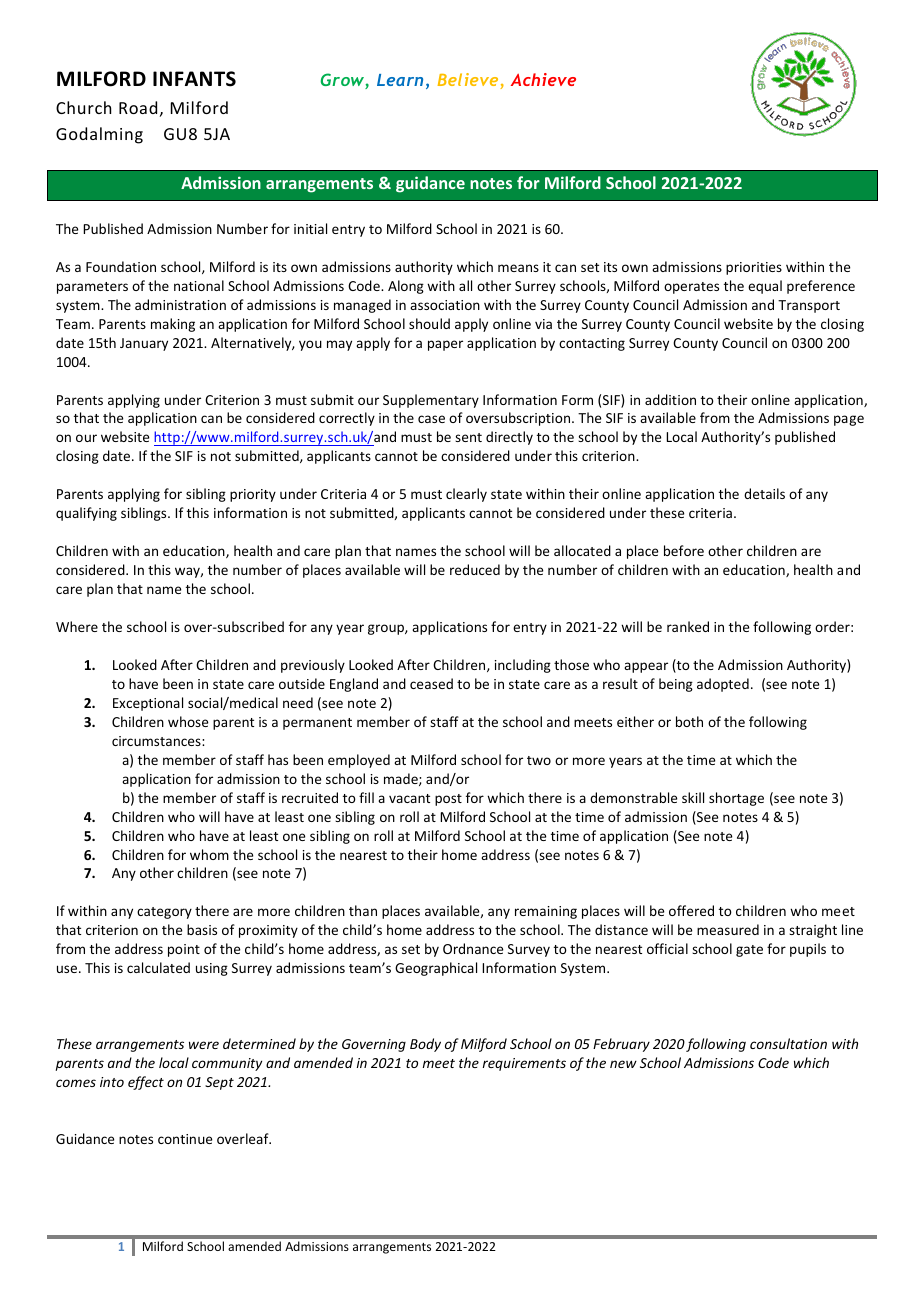 This page has width=924, height=1307. I want to click on ranked, so click(688, 626).
